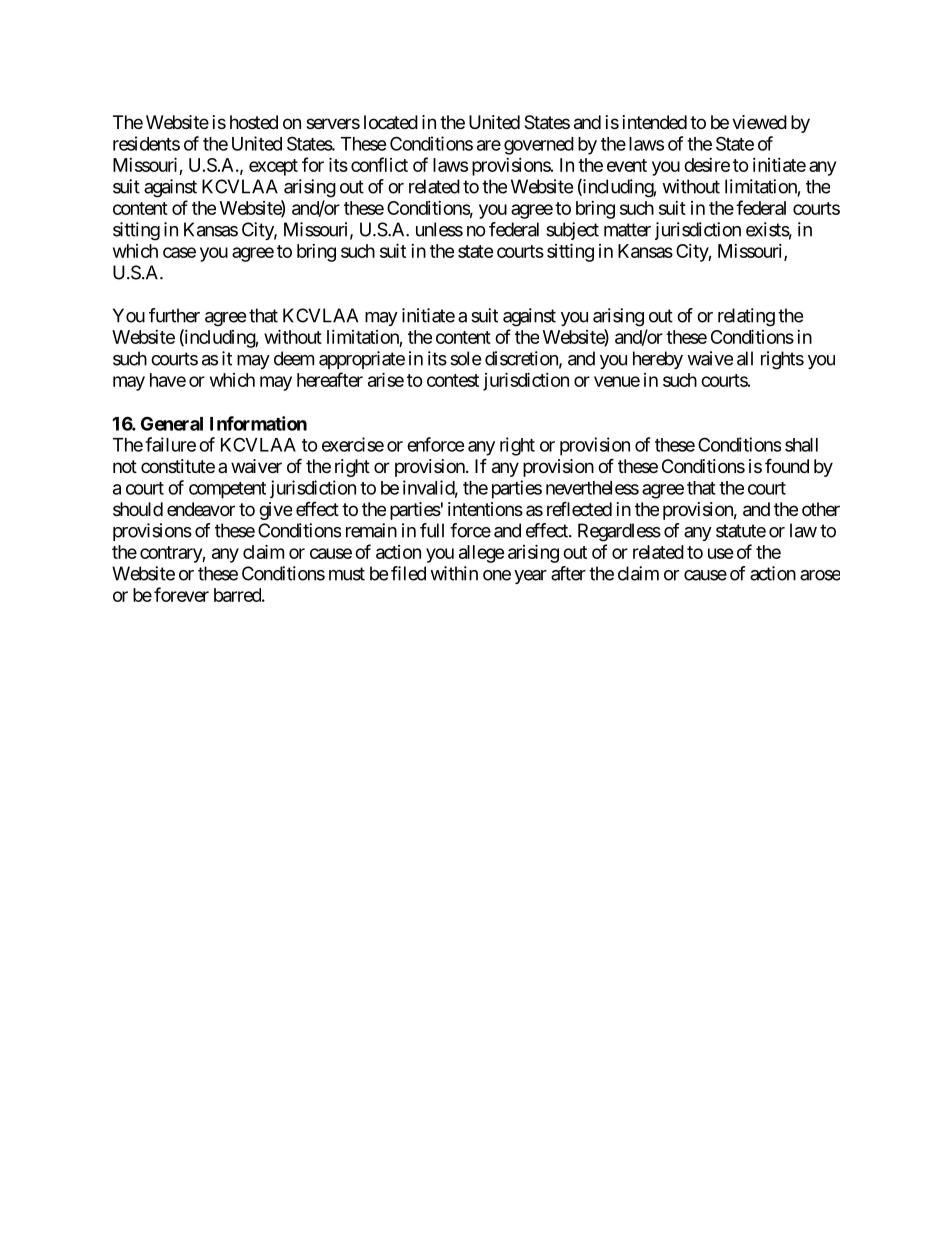 The height and width of the screenshot is (1233, 952). What do you see at coordinates (181, 594) in the screenshot?
I see `forever` at bounding box center [181, 594].
